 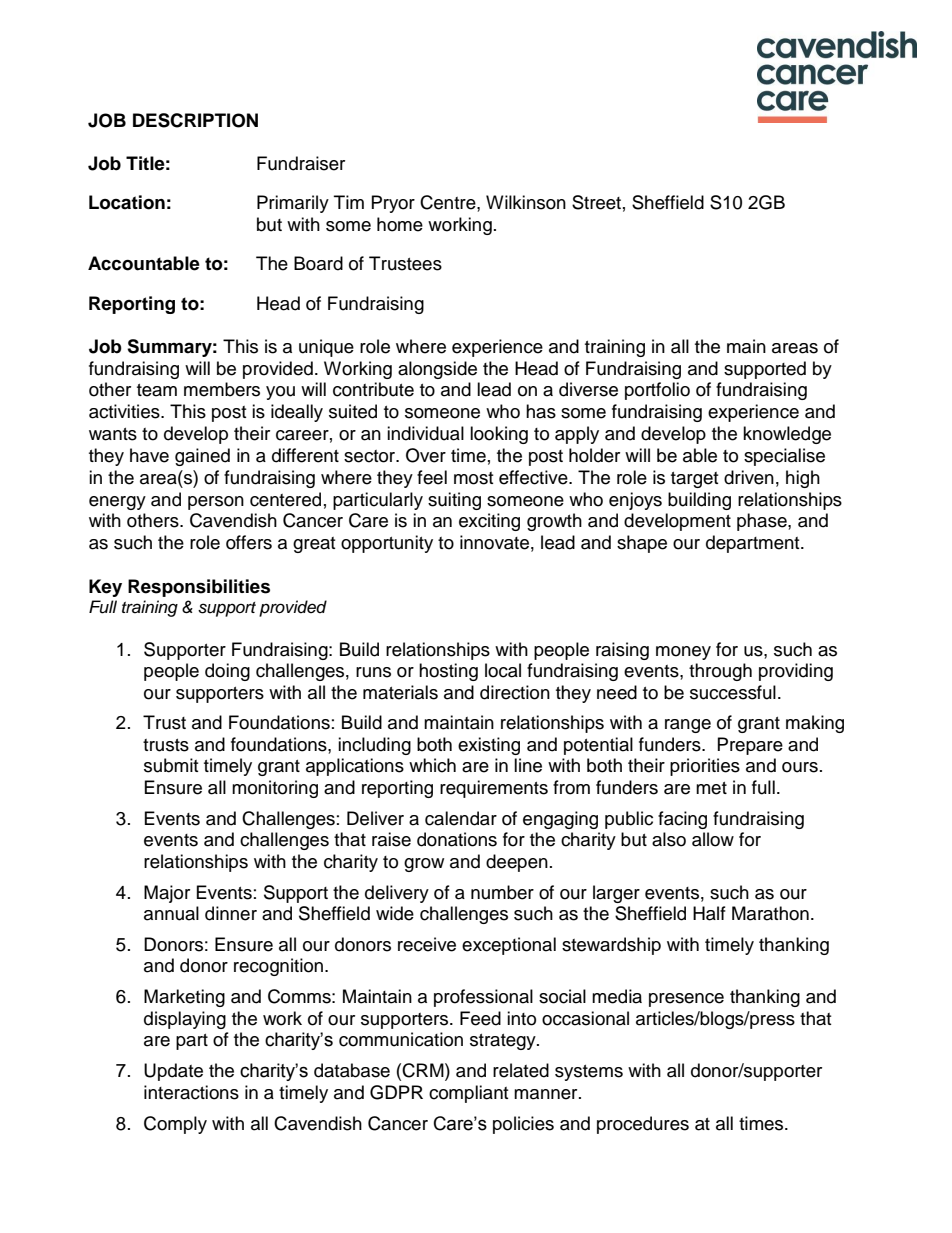 I want to click on portfolio, so click(x=657, y=391).
